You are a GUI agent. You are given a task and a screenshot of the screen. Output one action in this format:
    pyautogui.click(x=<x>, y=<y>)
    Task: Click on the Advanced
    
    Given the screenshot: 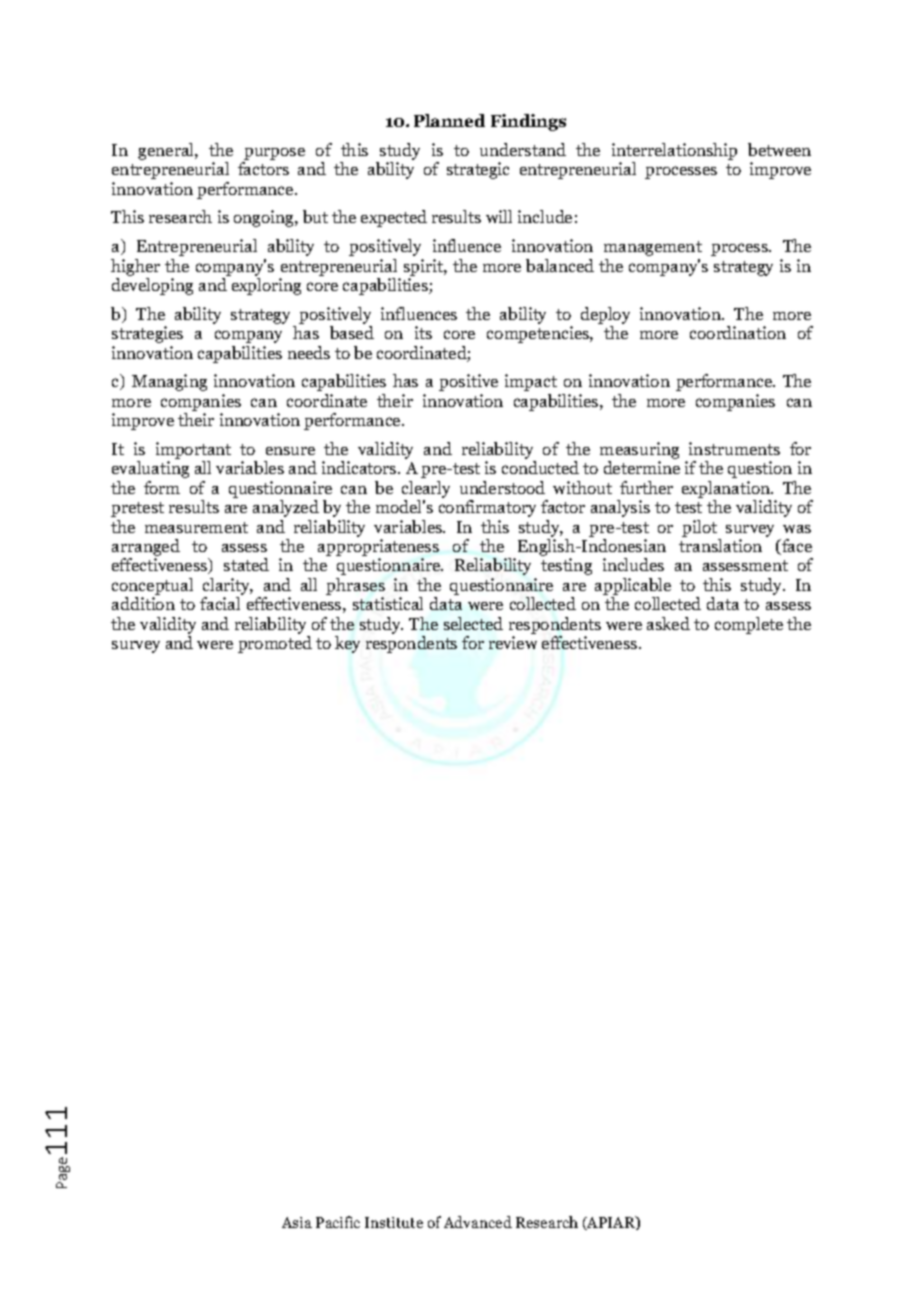 What is the action you would take?
    pyautogui.click(x=478, y=1222)
